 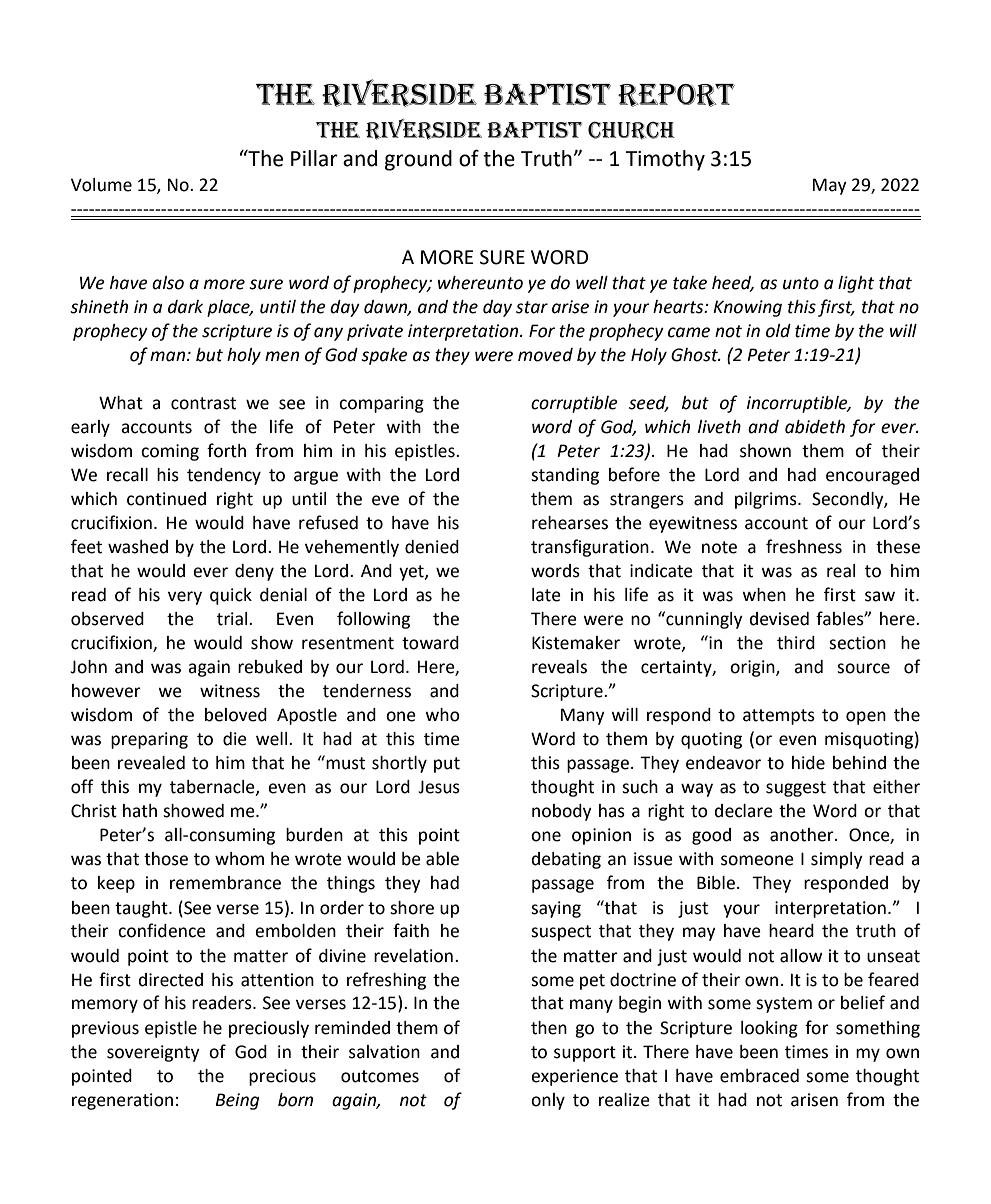 I want to click on very, so click(x=185, y=598).
